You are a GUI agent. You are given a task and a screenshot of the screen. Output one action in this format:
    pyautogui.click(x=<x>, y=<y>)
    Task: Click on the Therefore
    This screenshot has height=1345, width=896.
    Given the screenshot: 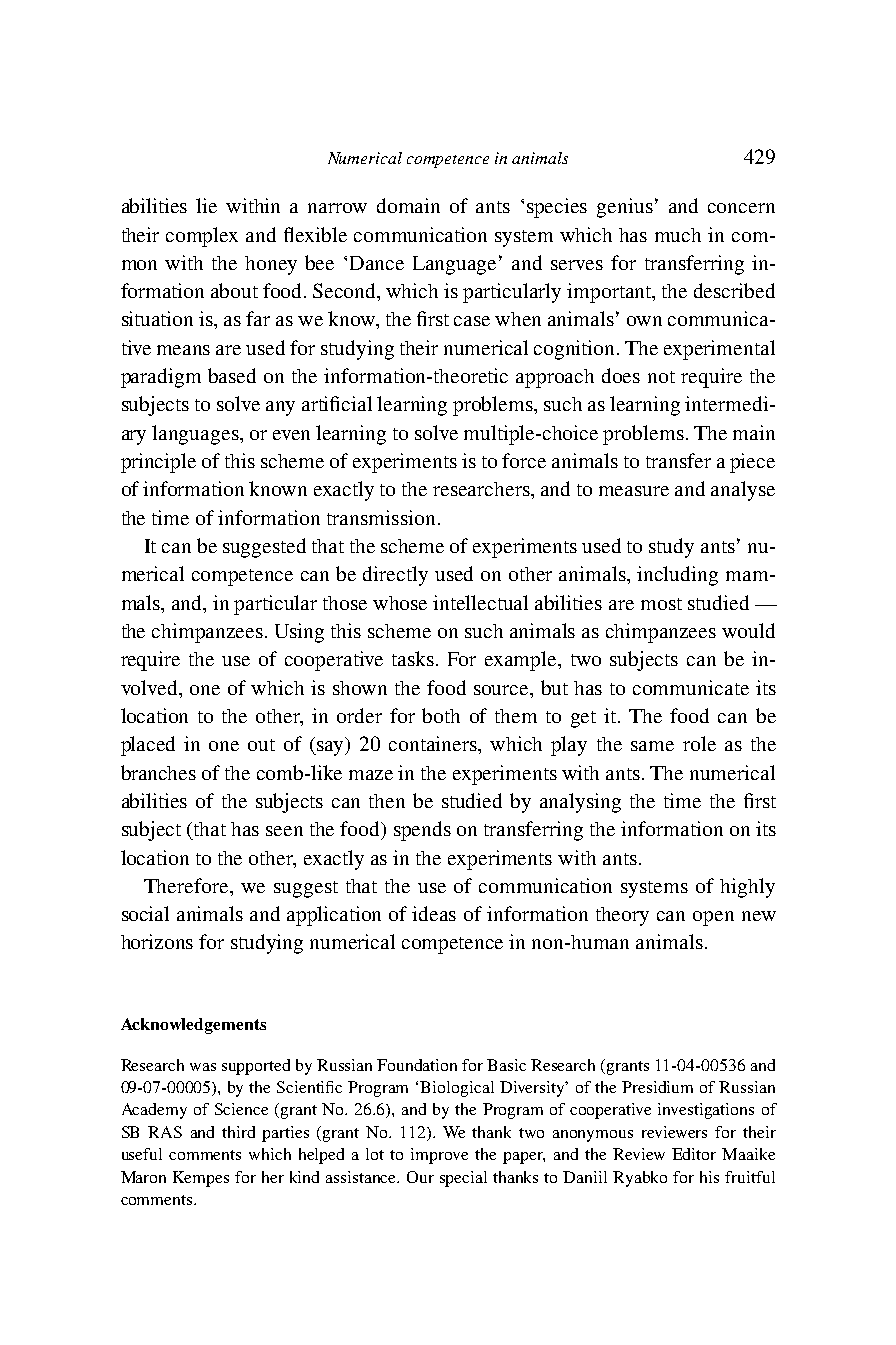 What is the action you would take?
    pyautogui.click(x=187, y=885)
